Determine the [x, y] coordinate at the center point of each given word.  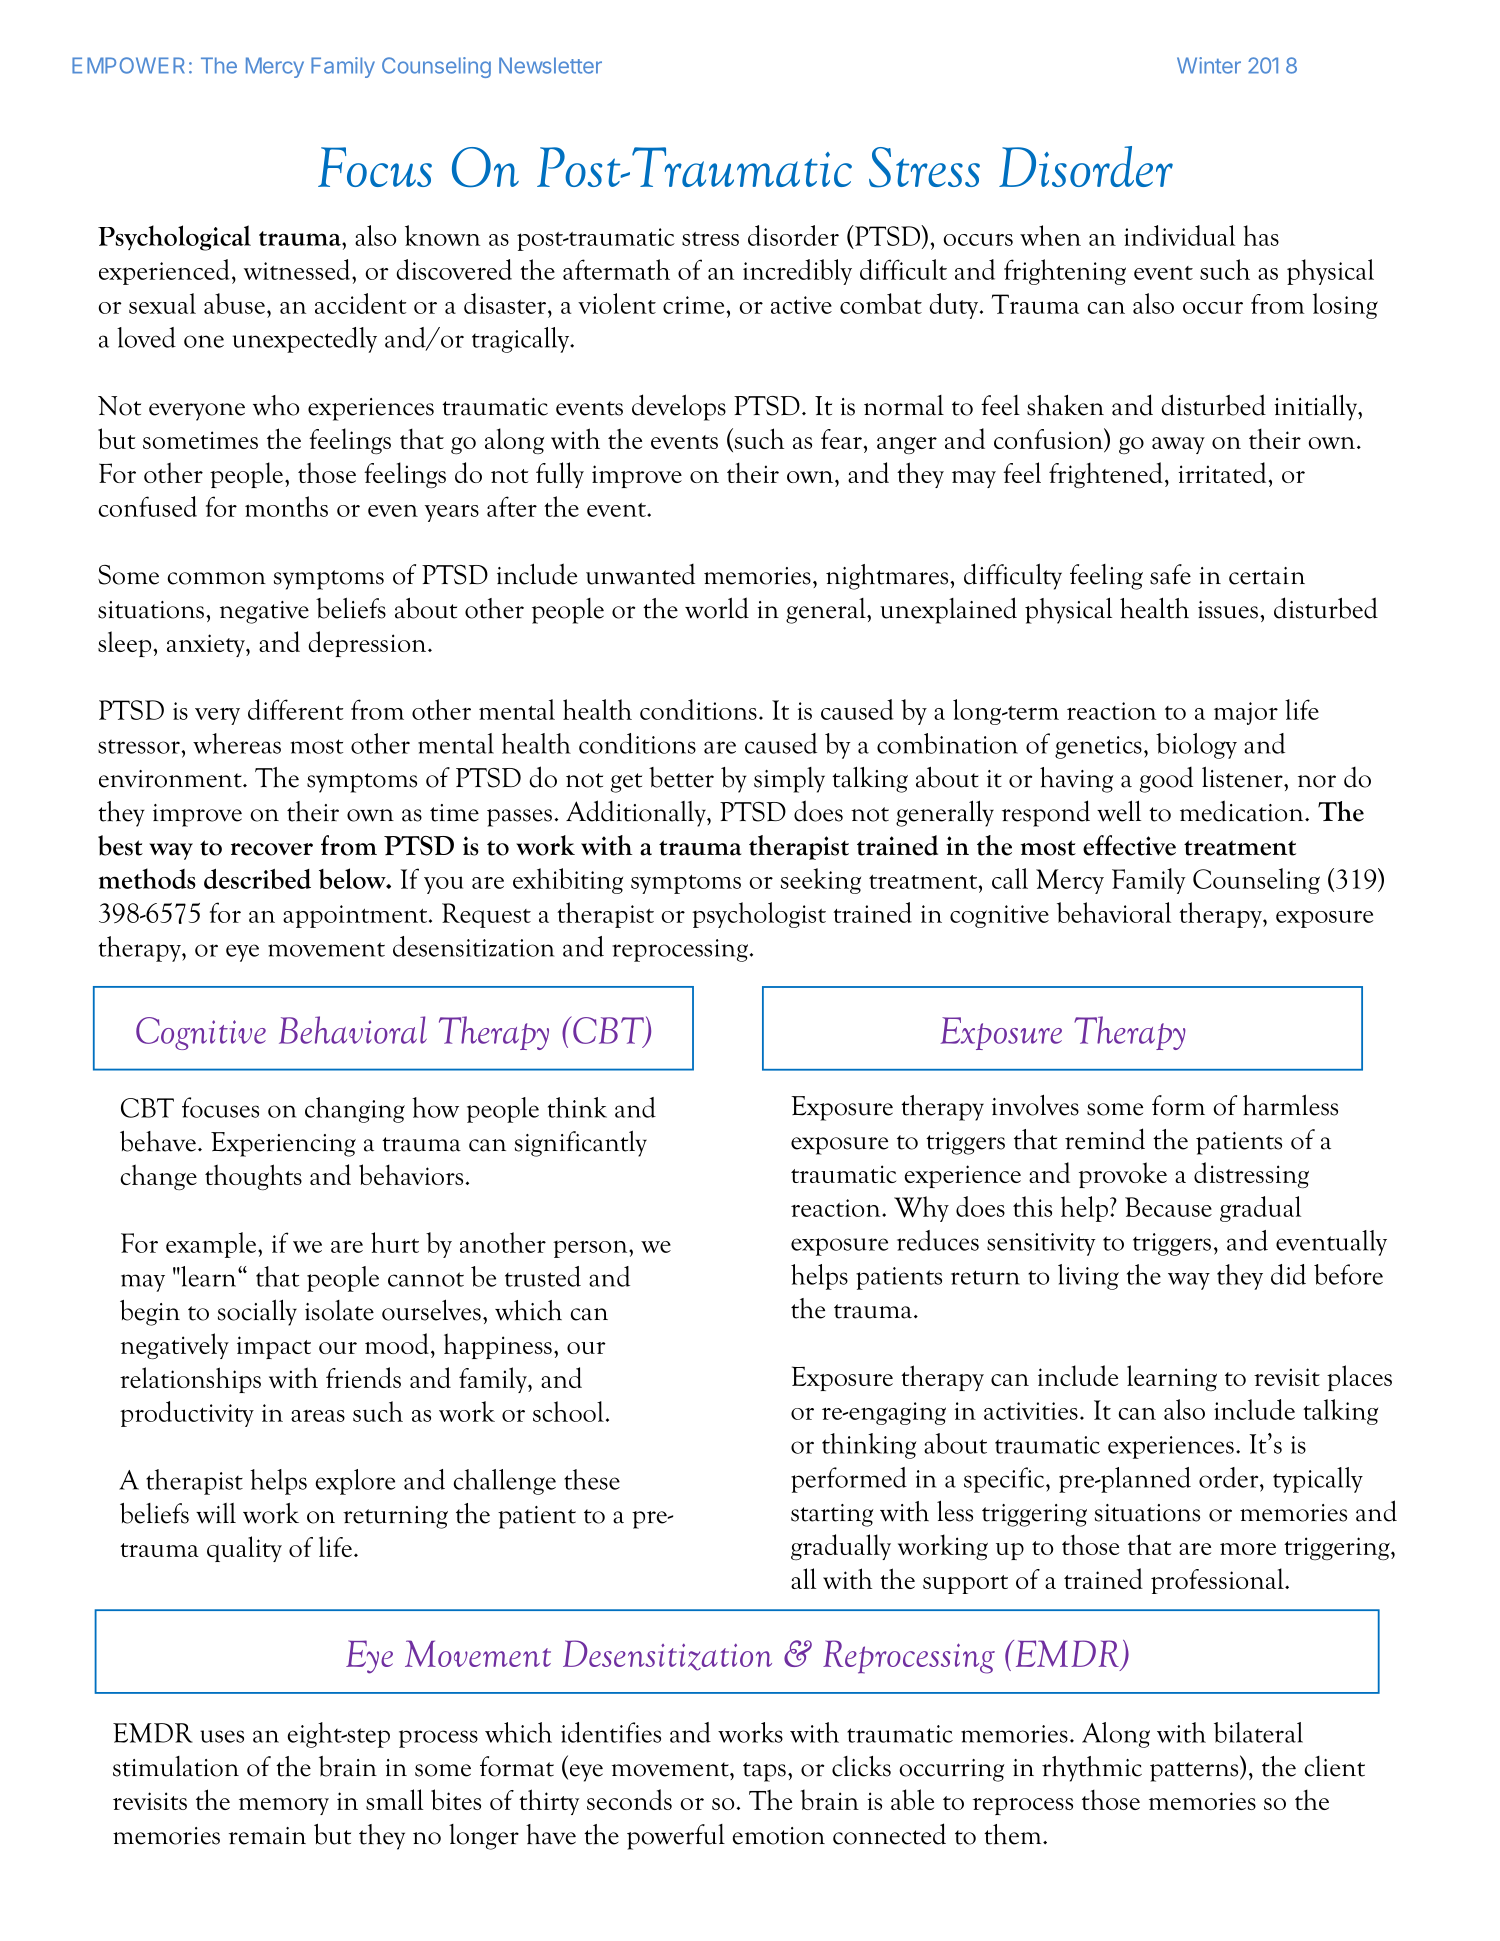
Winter [1209, 65]
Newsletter [550, 65]
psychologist [759, 915]
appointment [356, 916]
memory [284, 1806]
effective [1129, 845]
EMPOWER [128, 65]
